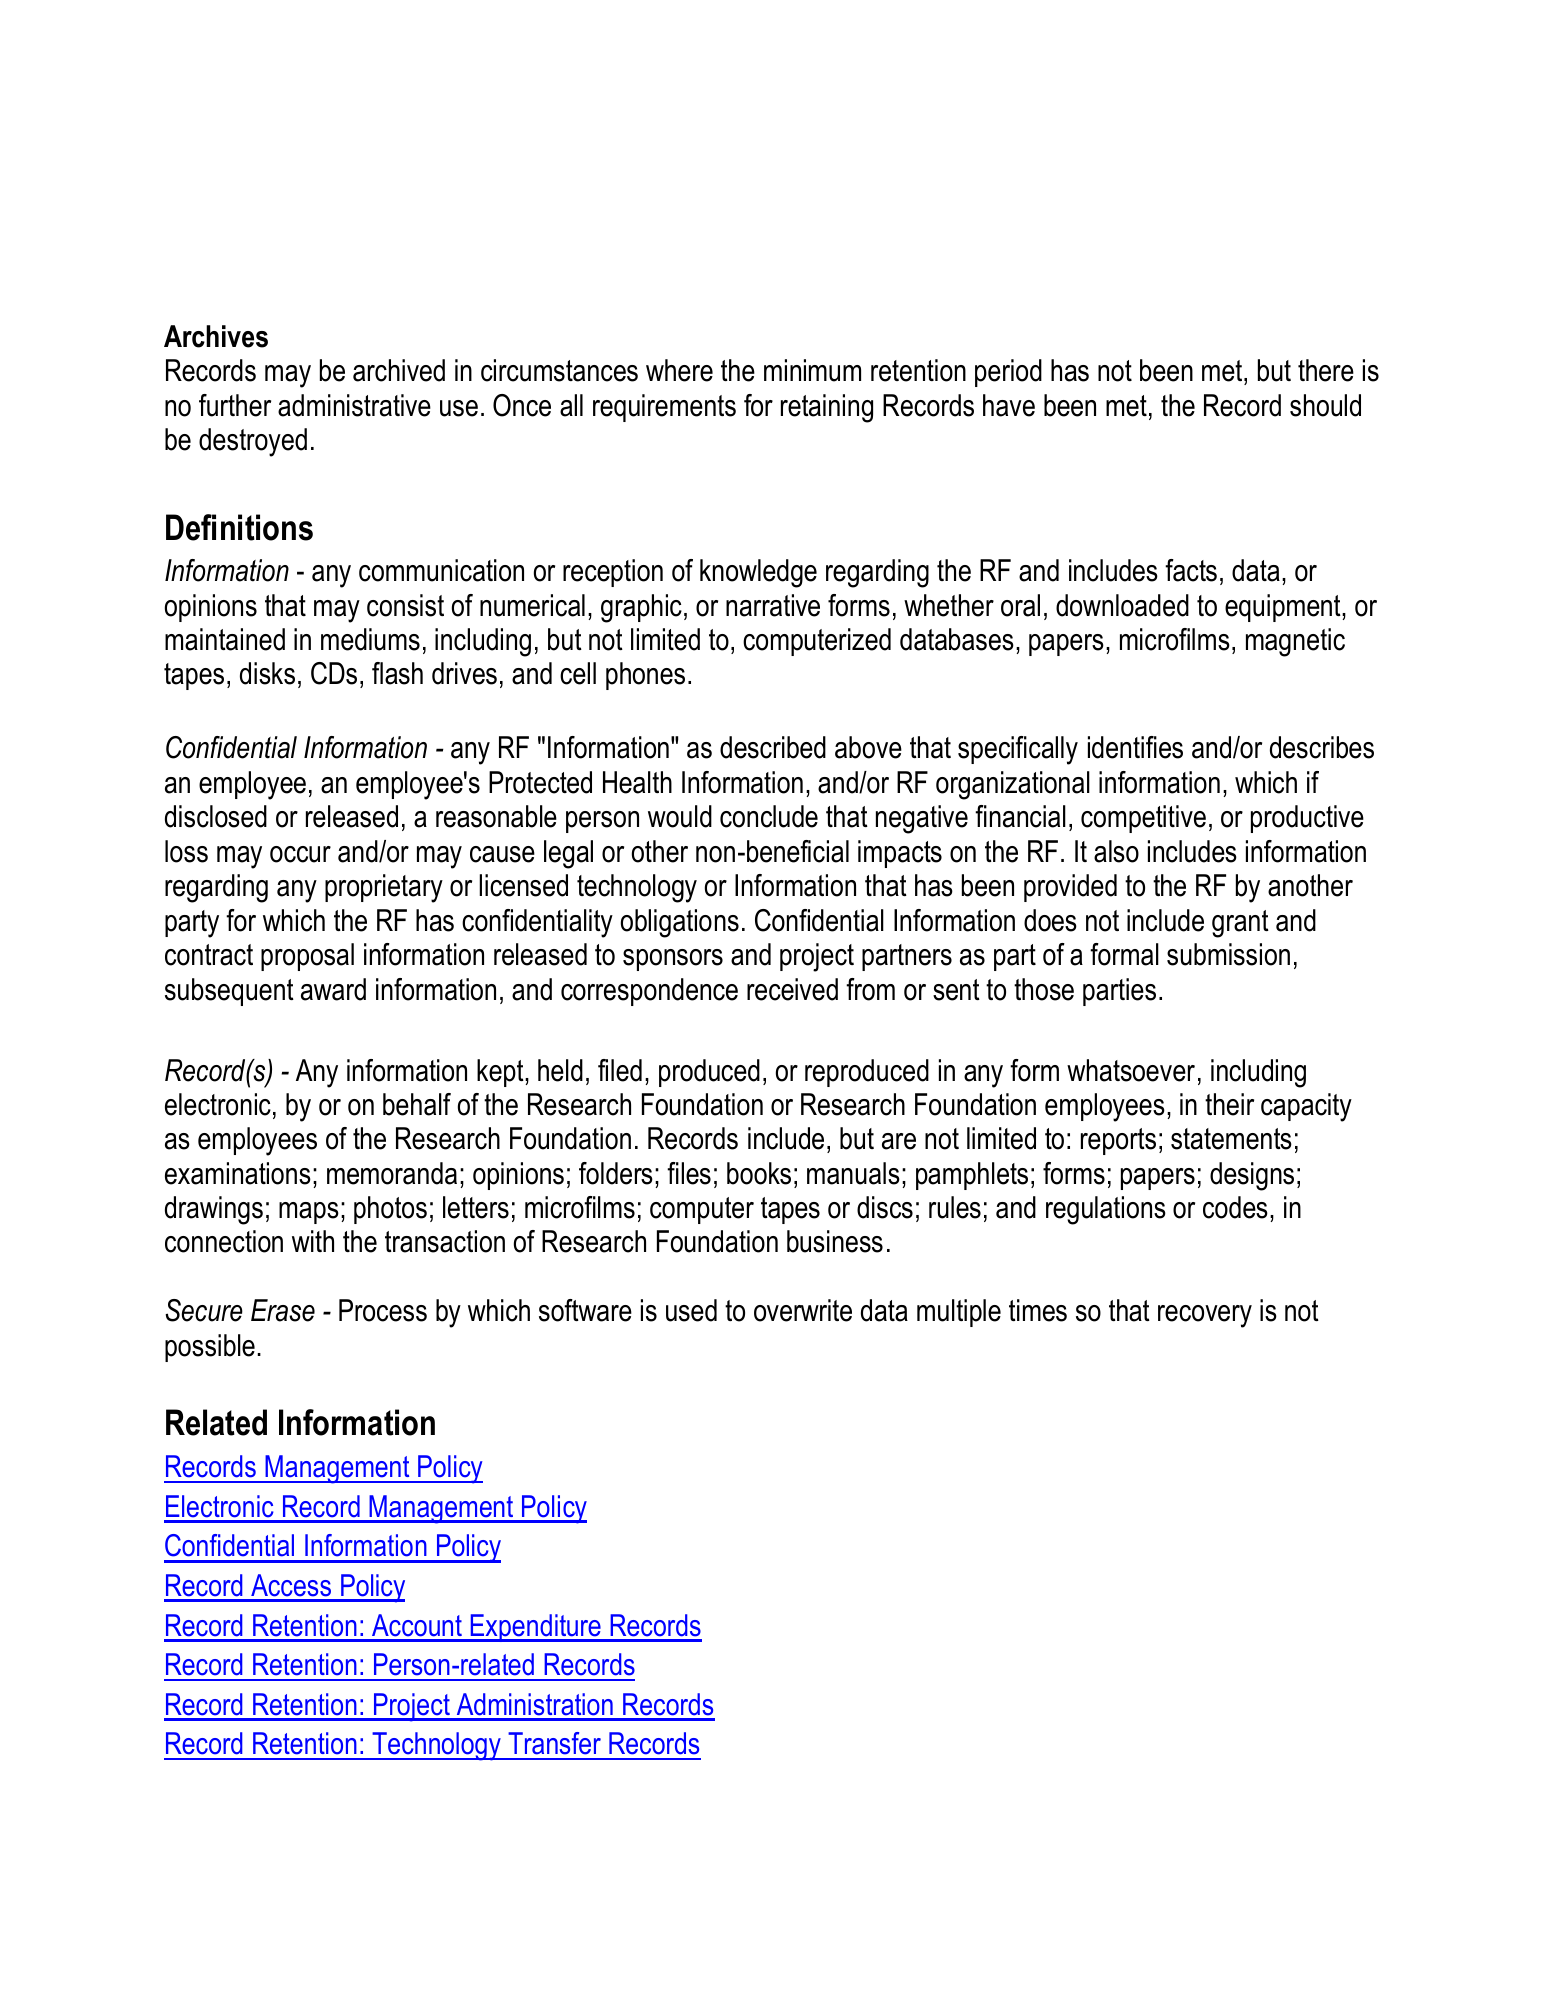 The width and height of the screenshot is (1550, 2006). I want to click on business, so click(835, 1241).
